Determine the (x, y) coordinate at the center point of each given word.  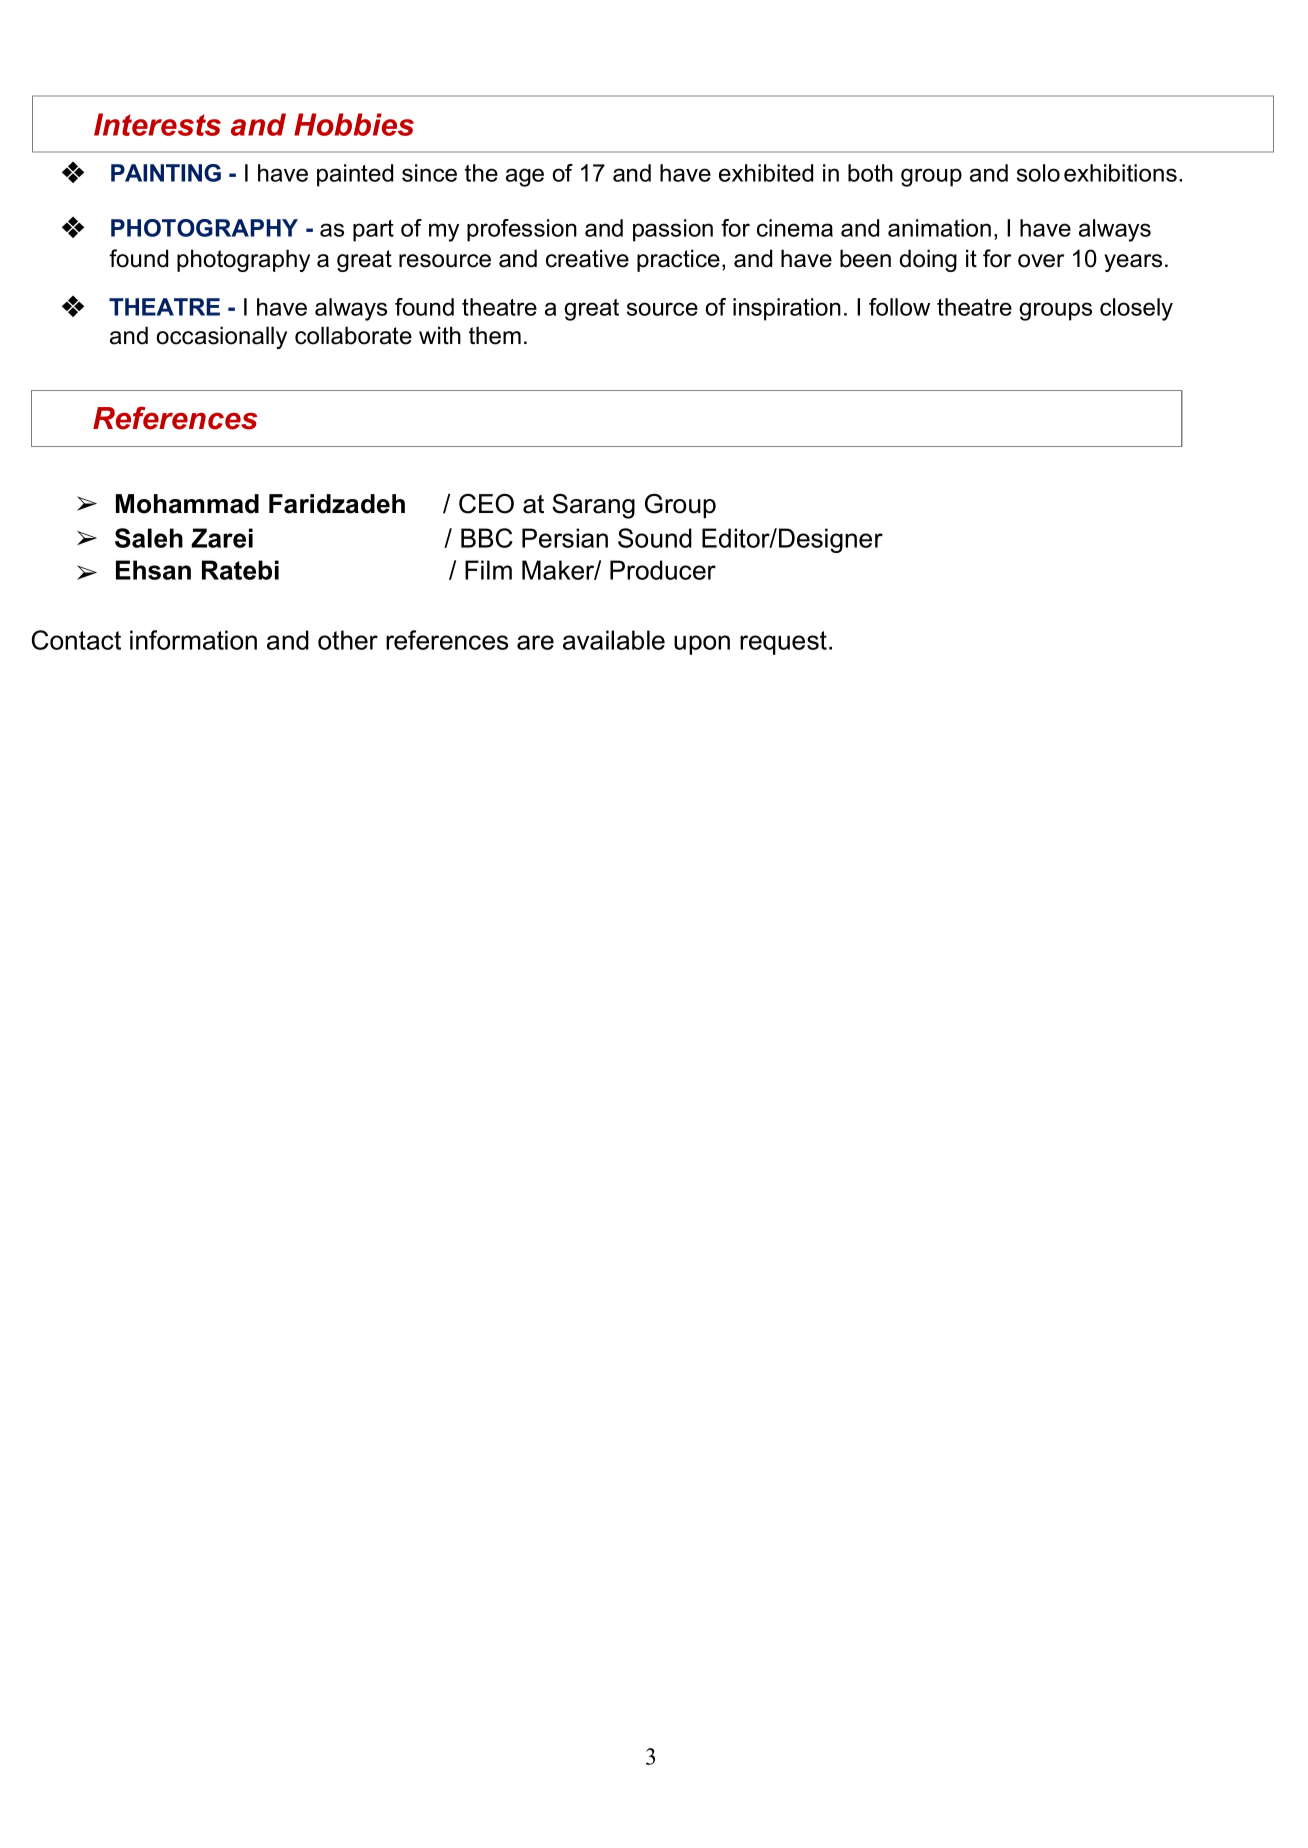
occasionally (222, 337)
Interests (157, 124)
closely (1136, 309)
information (193, 640)
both (870, 173)
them (495, 335)
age (525, 177)
